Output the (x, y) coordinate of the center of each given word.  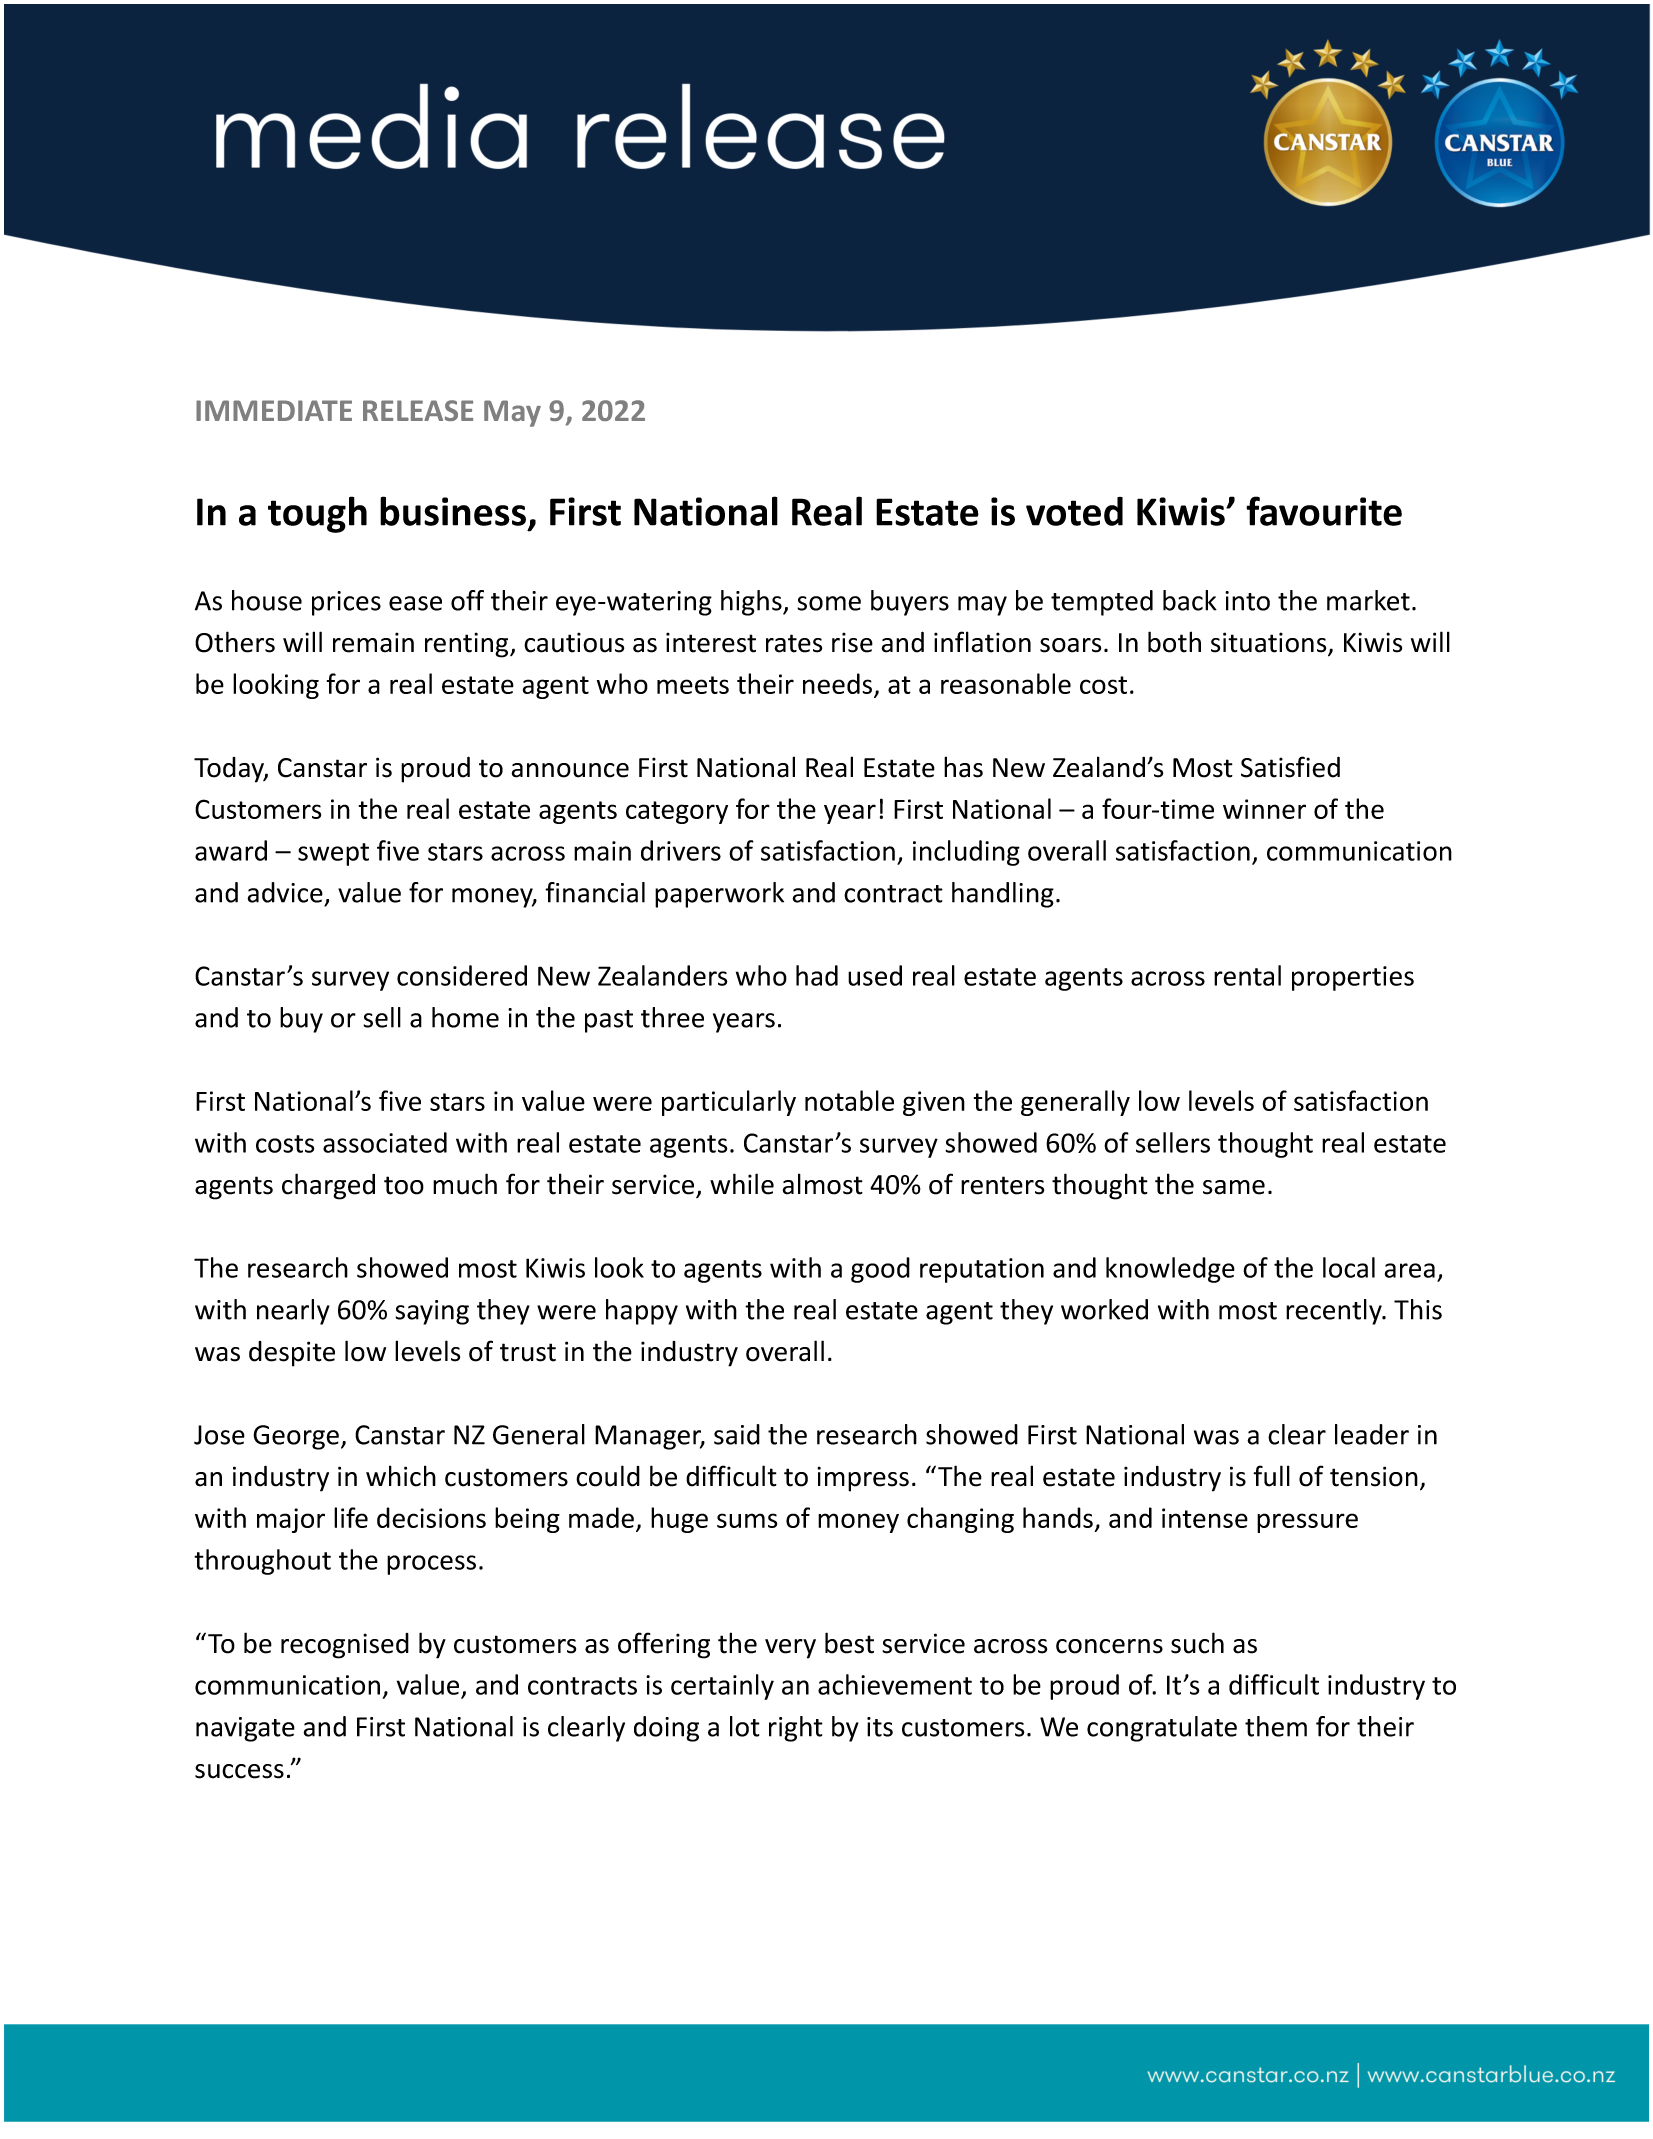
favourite (1324, 511)
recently (1335, 1312)
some (829, 603)
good (880, 1270)
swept (333, 854)
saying (432, 1312)
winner (1264, 809)
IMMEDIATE (274, 410)
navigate (245, 1729)
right (796, 1729)
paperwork (719, 895)
